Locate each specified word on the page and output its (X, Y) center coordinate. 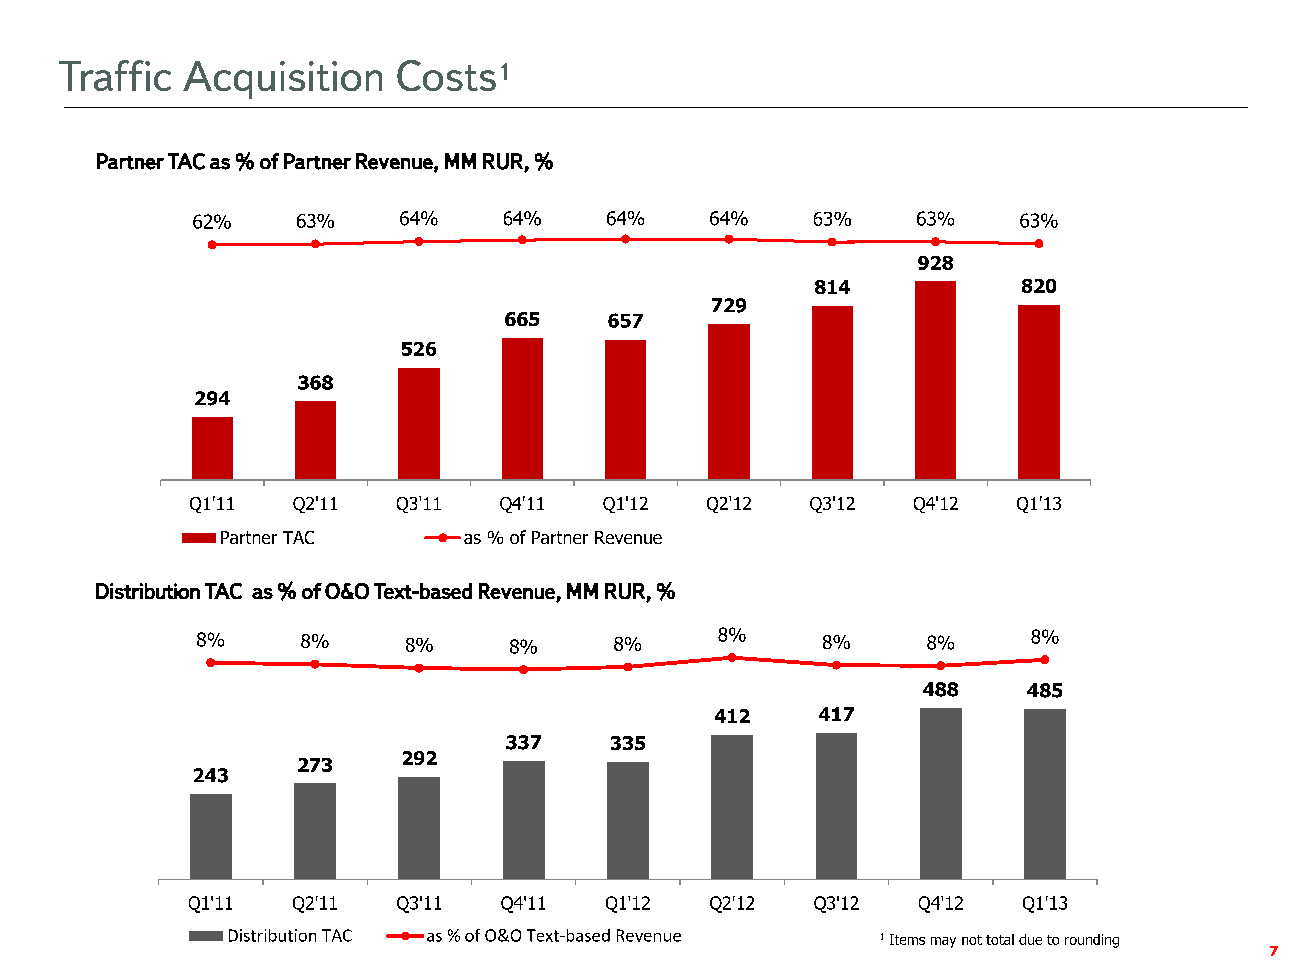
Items (907, 939)
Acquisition (282, 80)
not (972, 940)
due (1030, 939)
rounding (1092, 941)
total (1000, 939)
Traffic (115, 75)
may (943, 942)
